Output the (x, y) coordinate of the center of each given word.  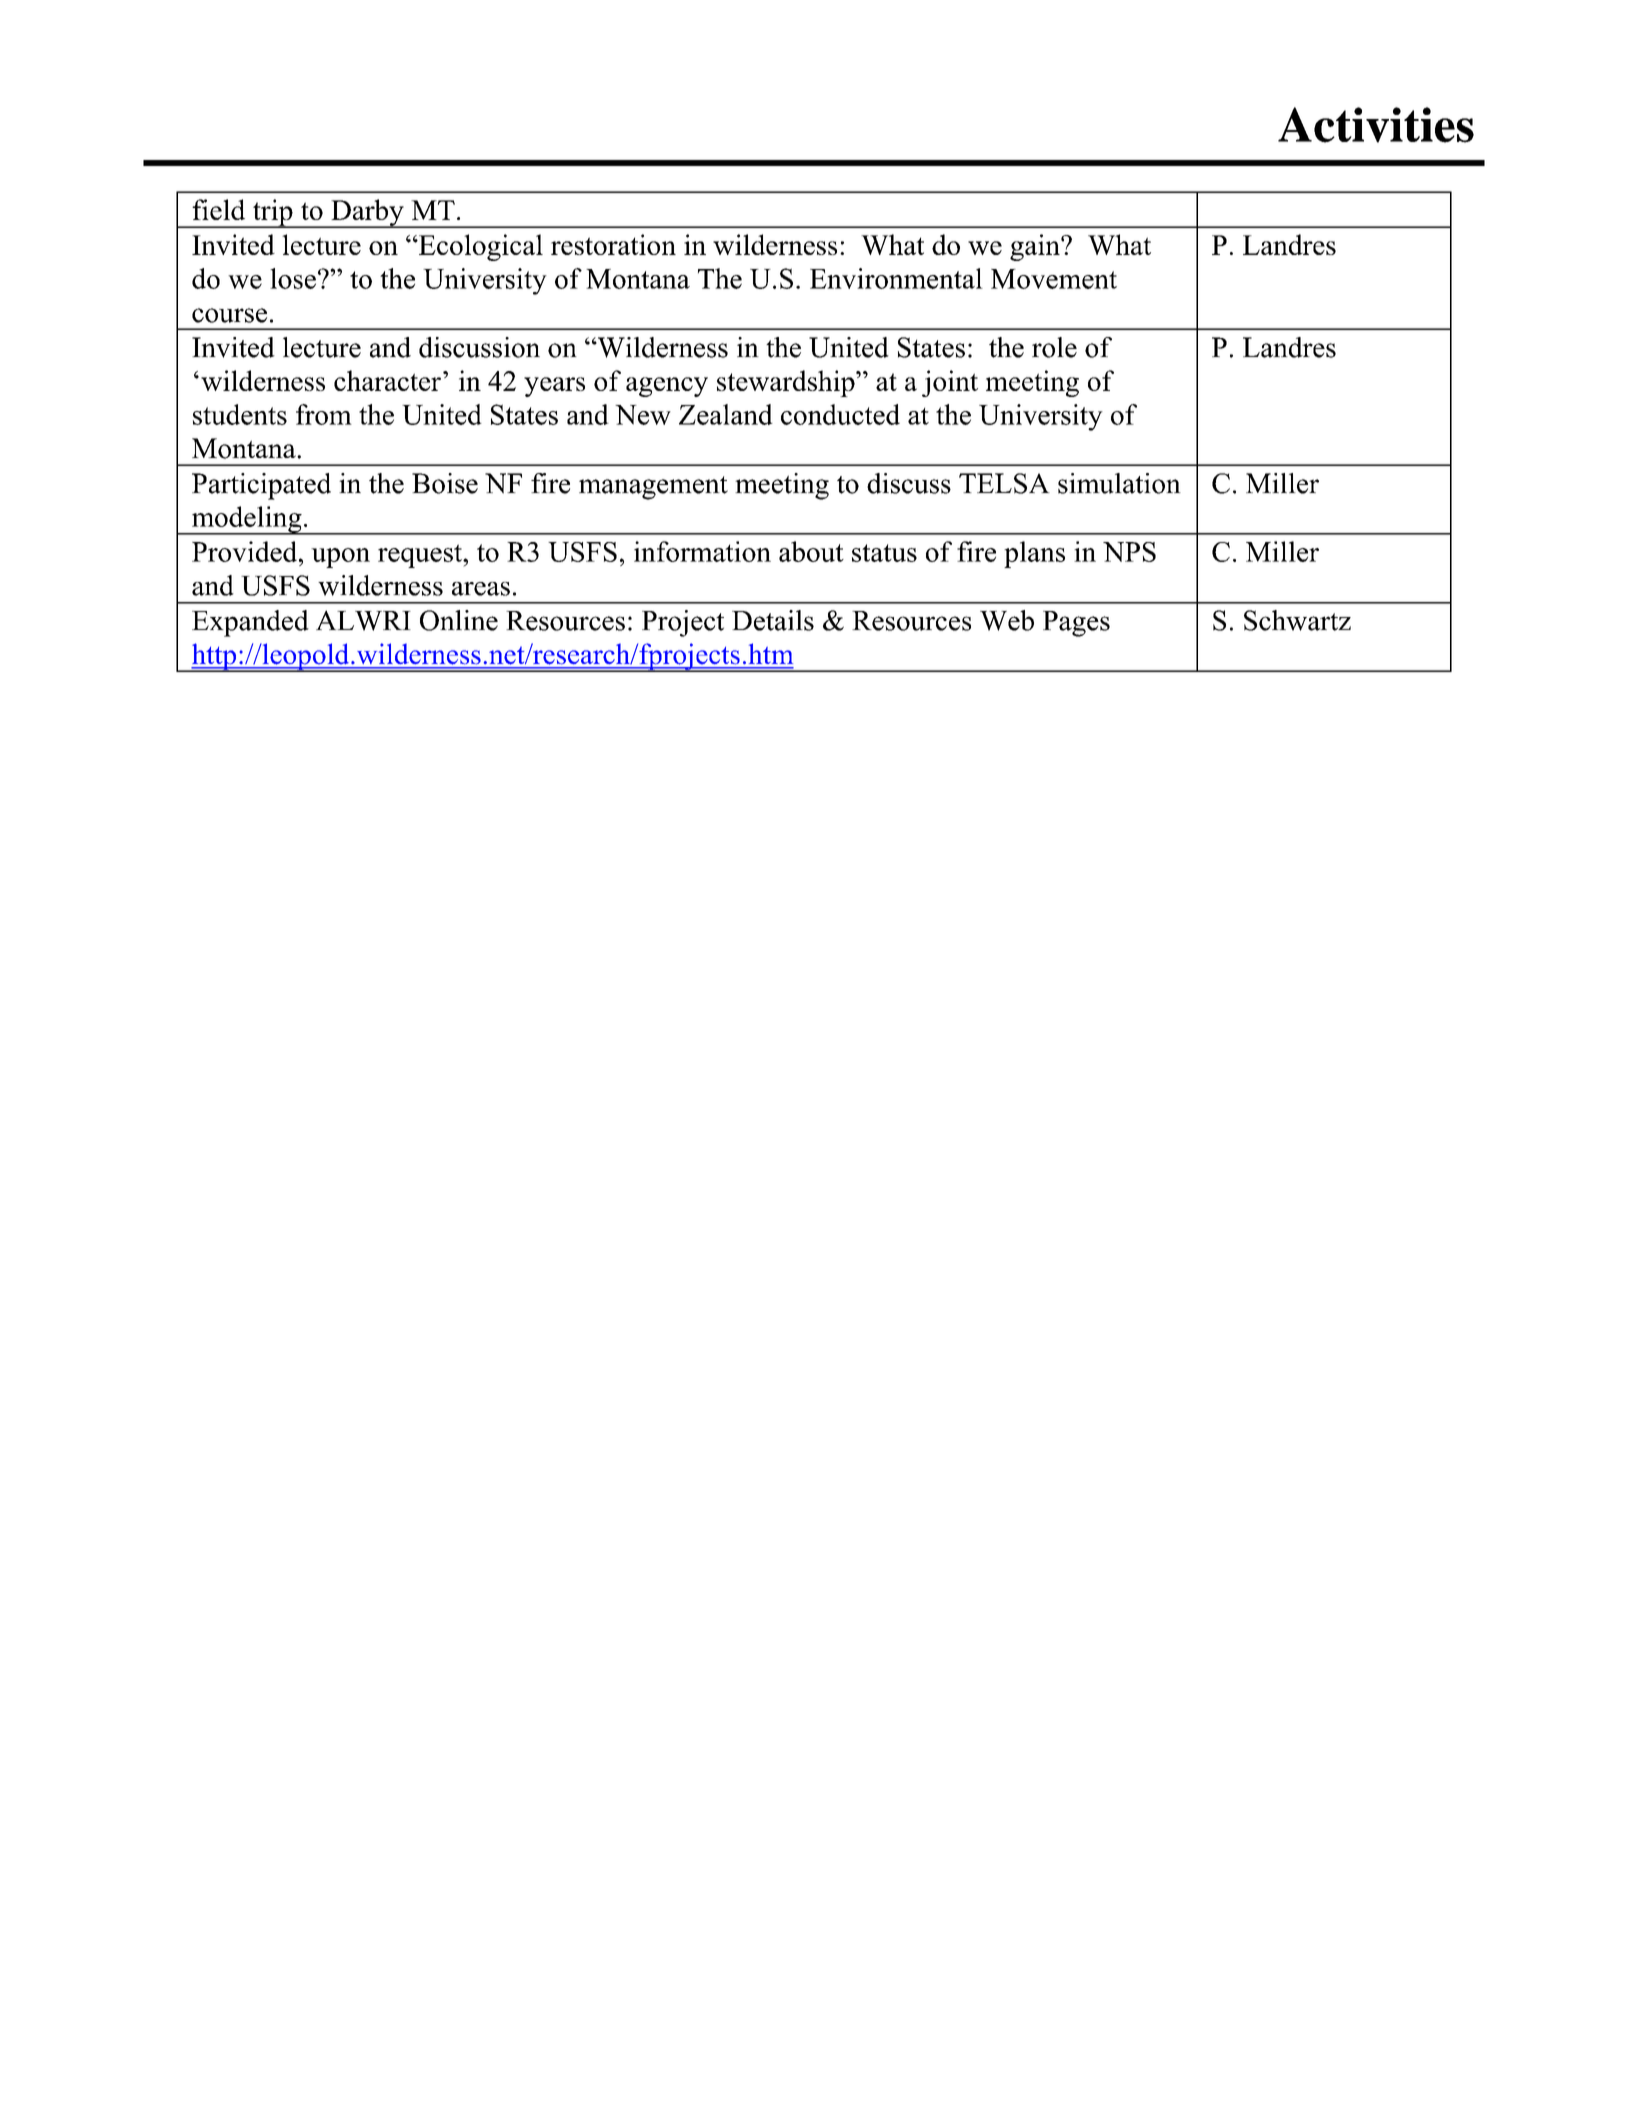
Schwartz (1297, 620)
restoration (613, 244)
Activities (1376, 125)
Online (459, 620)
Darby (367, 213)
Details (773, 620)
